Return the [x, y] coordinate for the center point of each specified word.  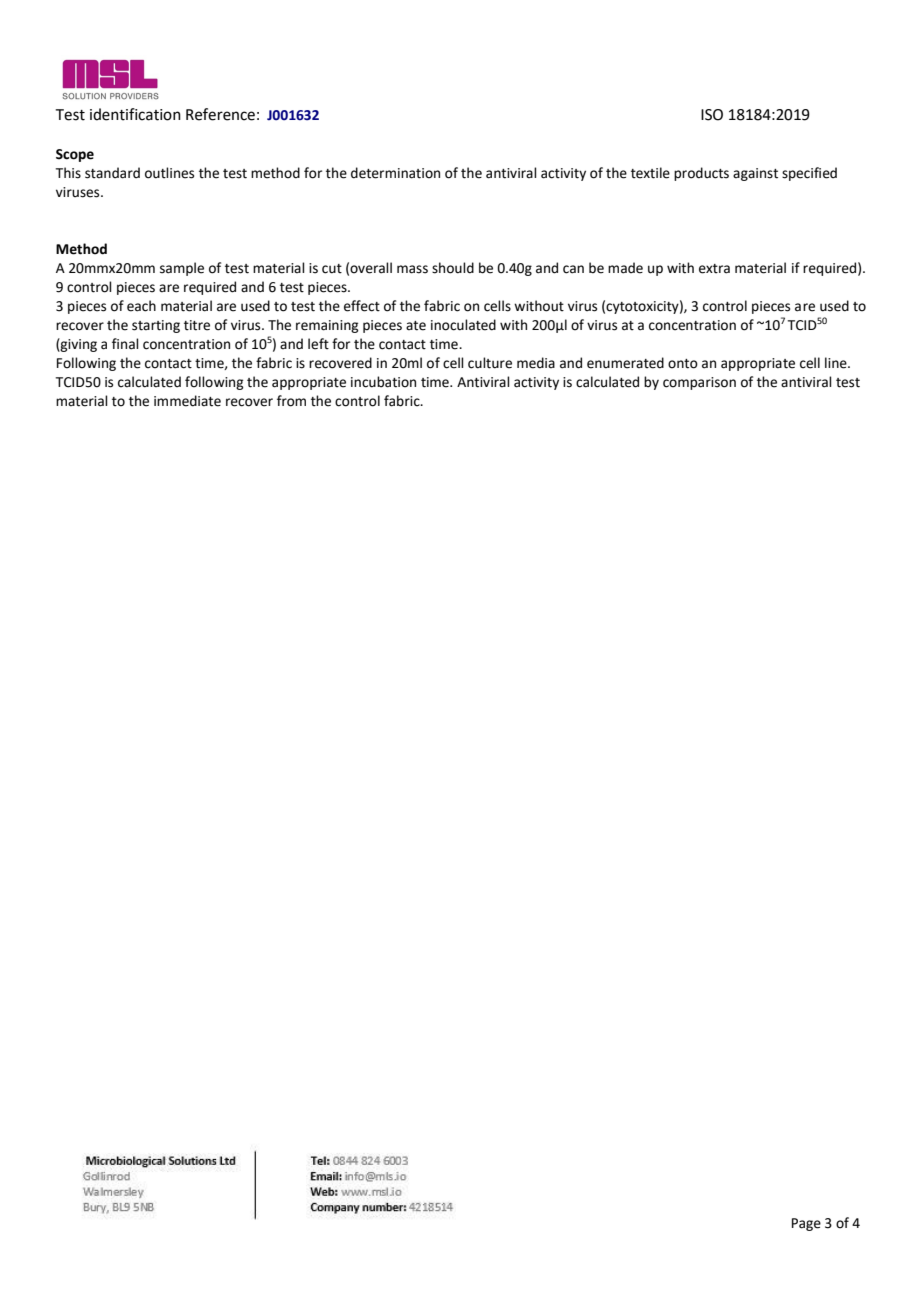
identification [135, 114]
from [291, 401]
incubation [383, 382]
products [701, 174]
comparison [699, 383]
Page [806, 1224]
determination [395, 173]
